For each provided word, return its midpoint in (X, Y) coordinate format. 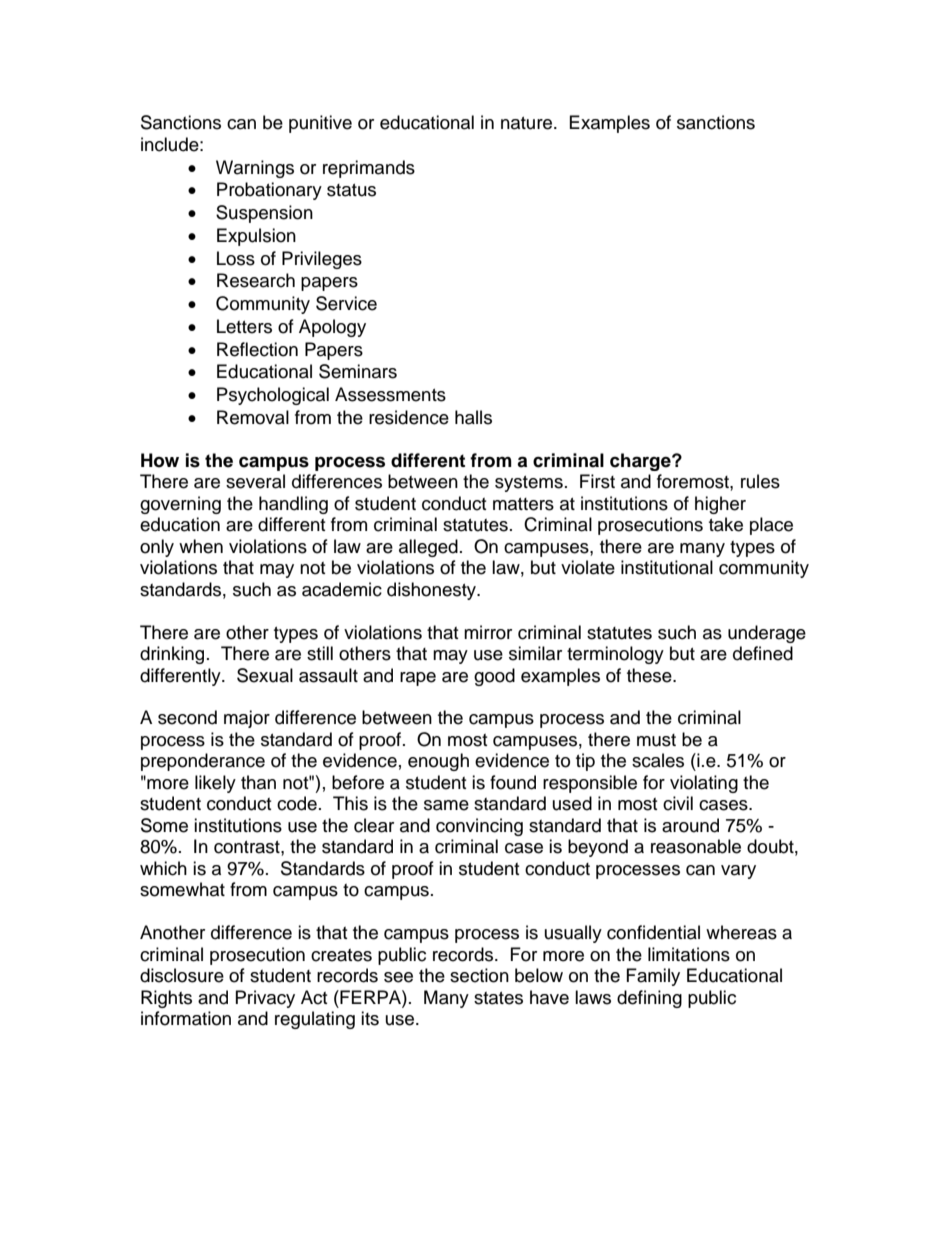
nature (528, 123)
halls (473, 417)
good (494, 677)
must (656, 740)
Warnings (255, 169)
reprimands (369, 169)
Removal (253, 417)
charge (641, 462)
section (479, 975)
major (247, 719)
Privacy (265, 999)
